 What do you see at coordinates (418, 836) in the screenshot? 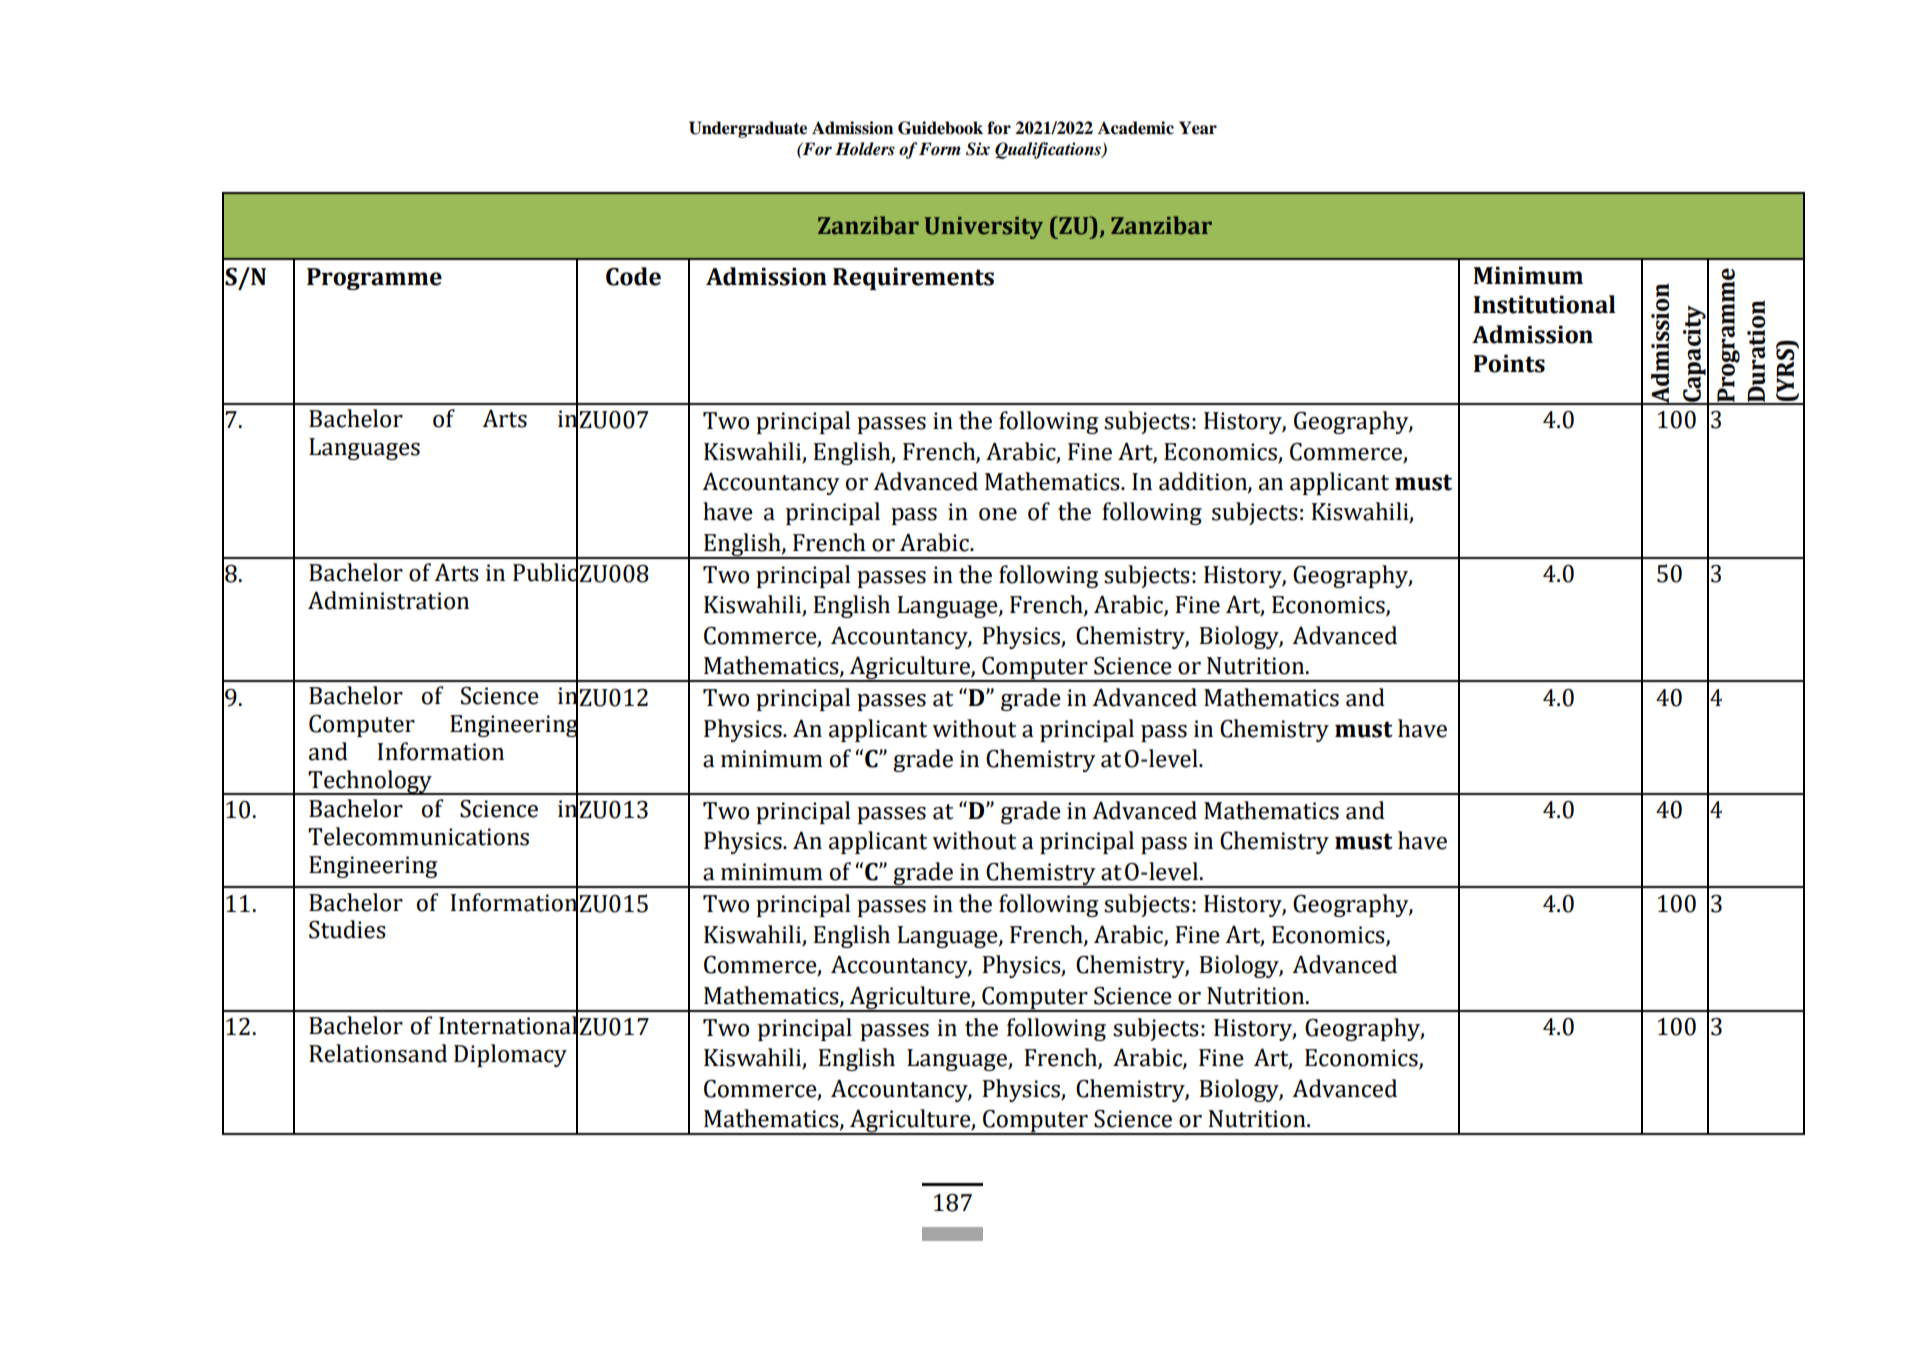
I see `Telecommunications` at bounding box center [418, 836].
